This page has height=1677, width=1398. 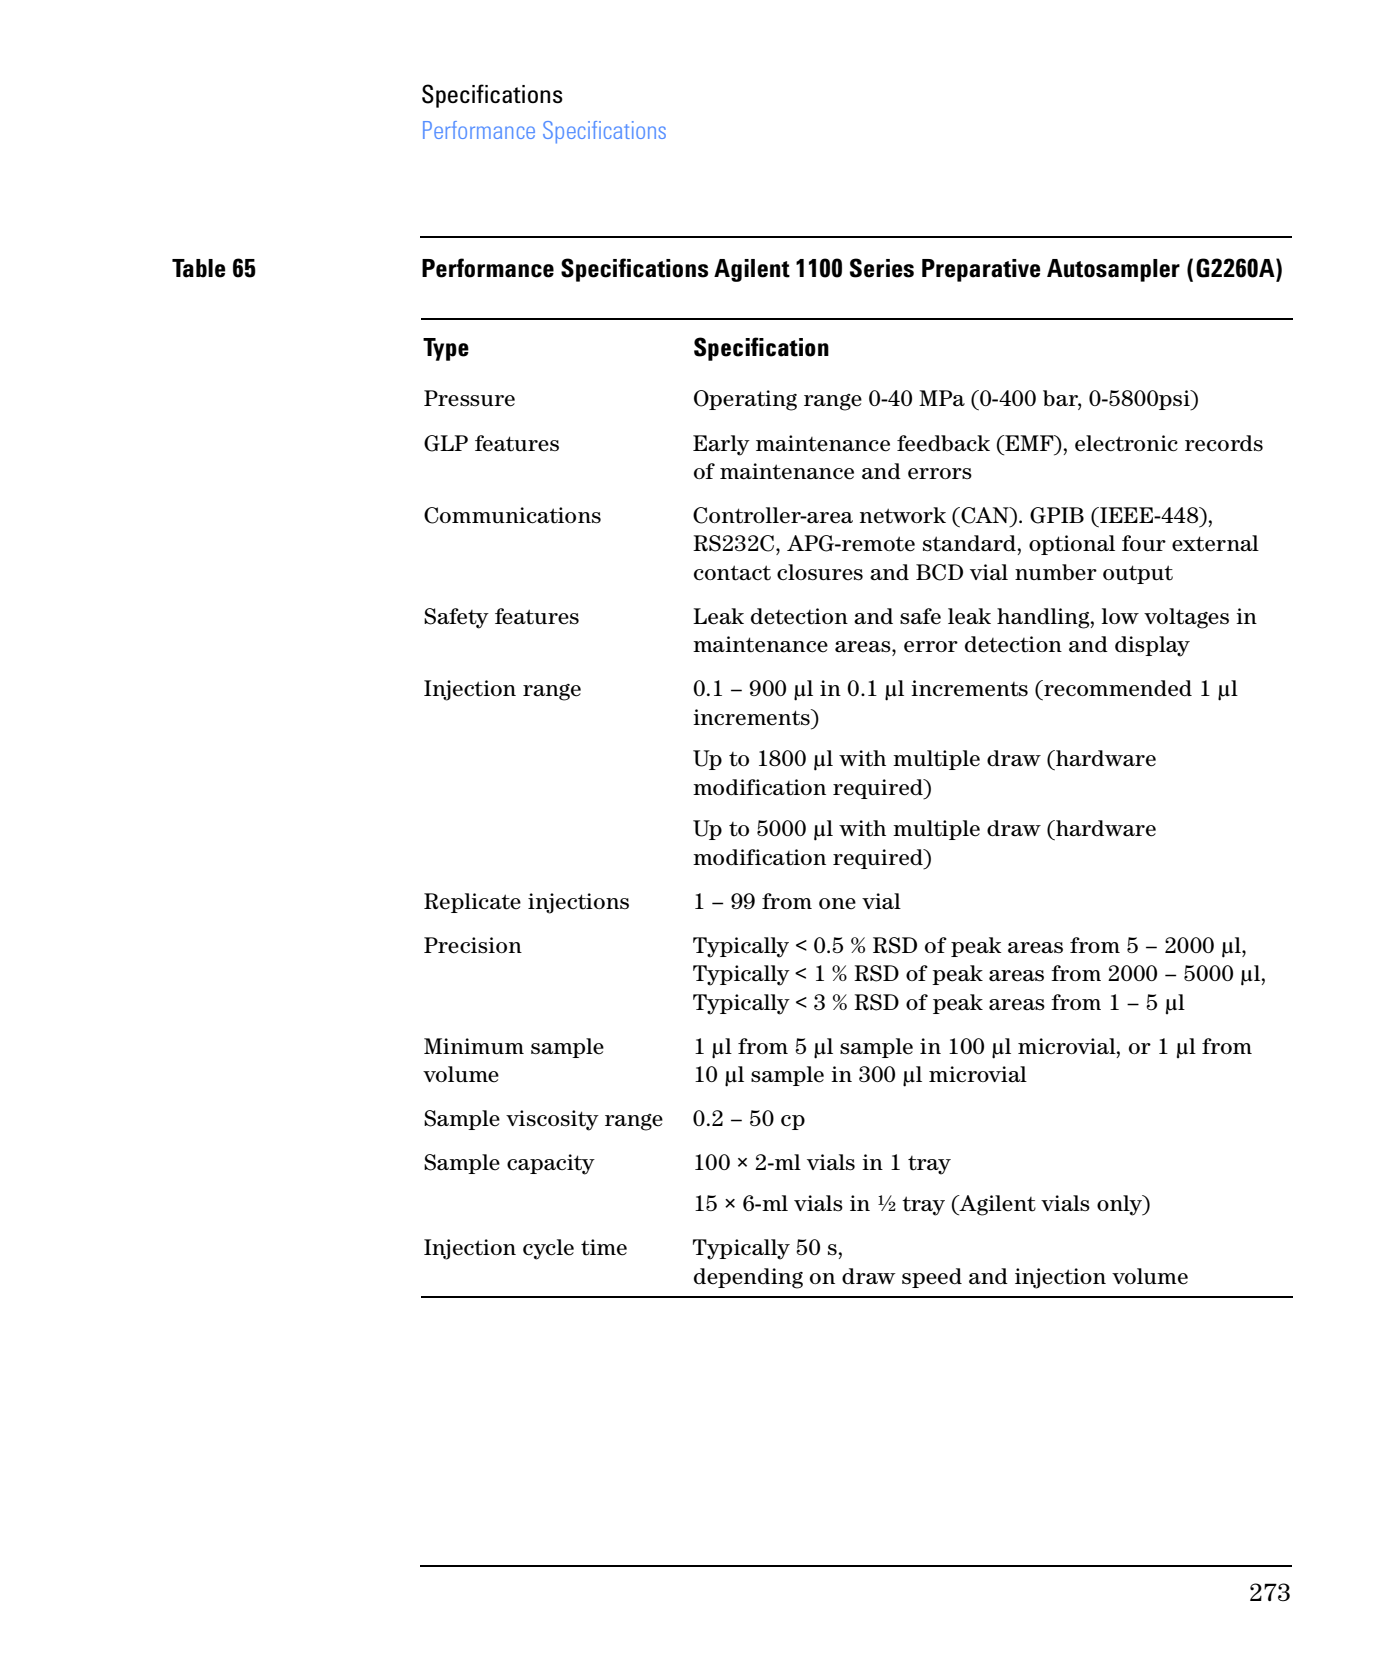 I want to click on GLP, so click(x=446, y=443).
